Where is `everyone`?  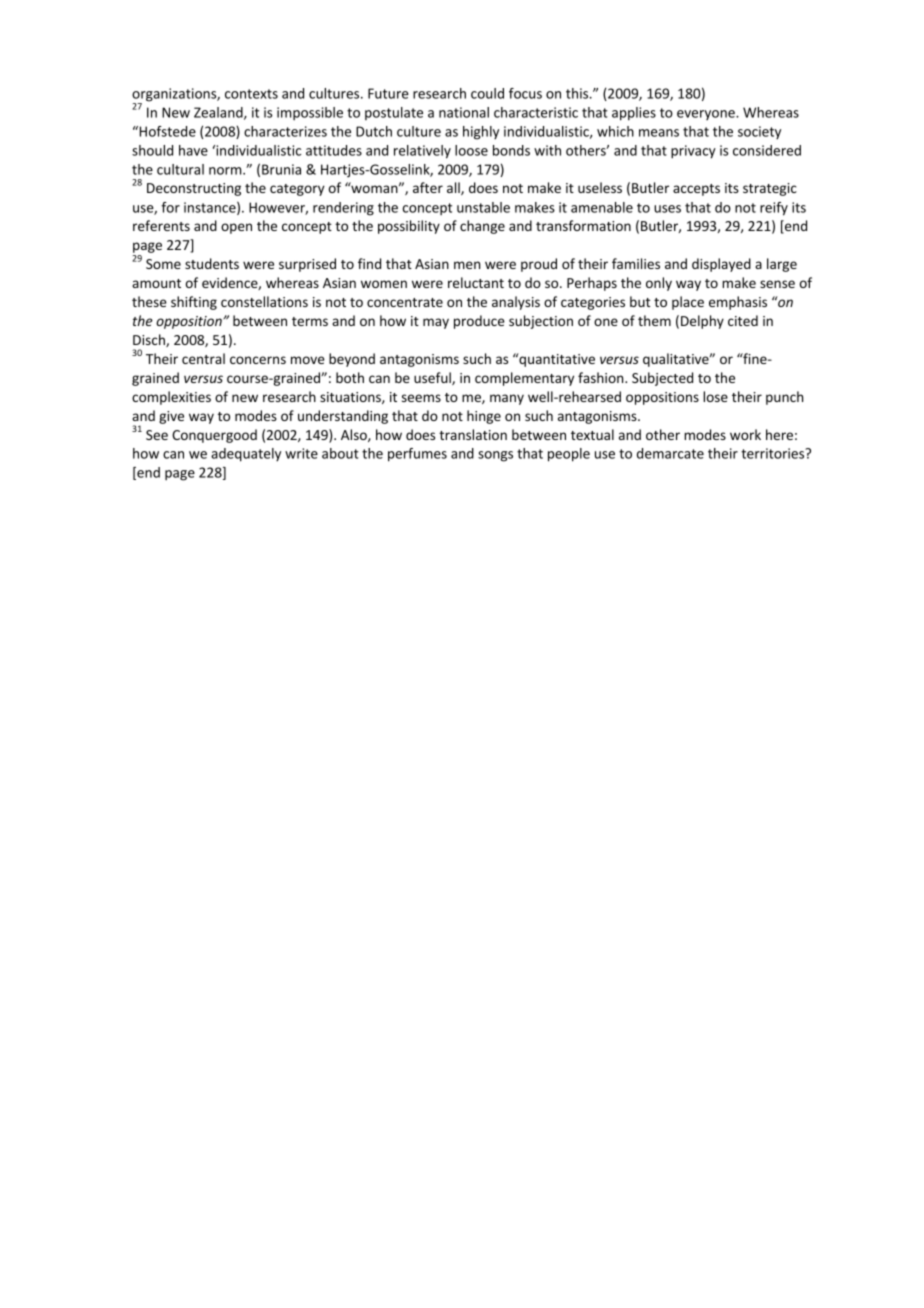
everyone is located at coordinates (707, 115).
